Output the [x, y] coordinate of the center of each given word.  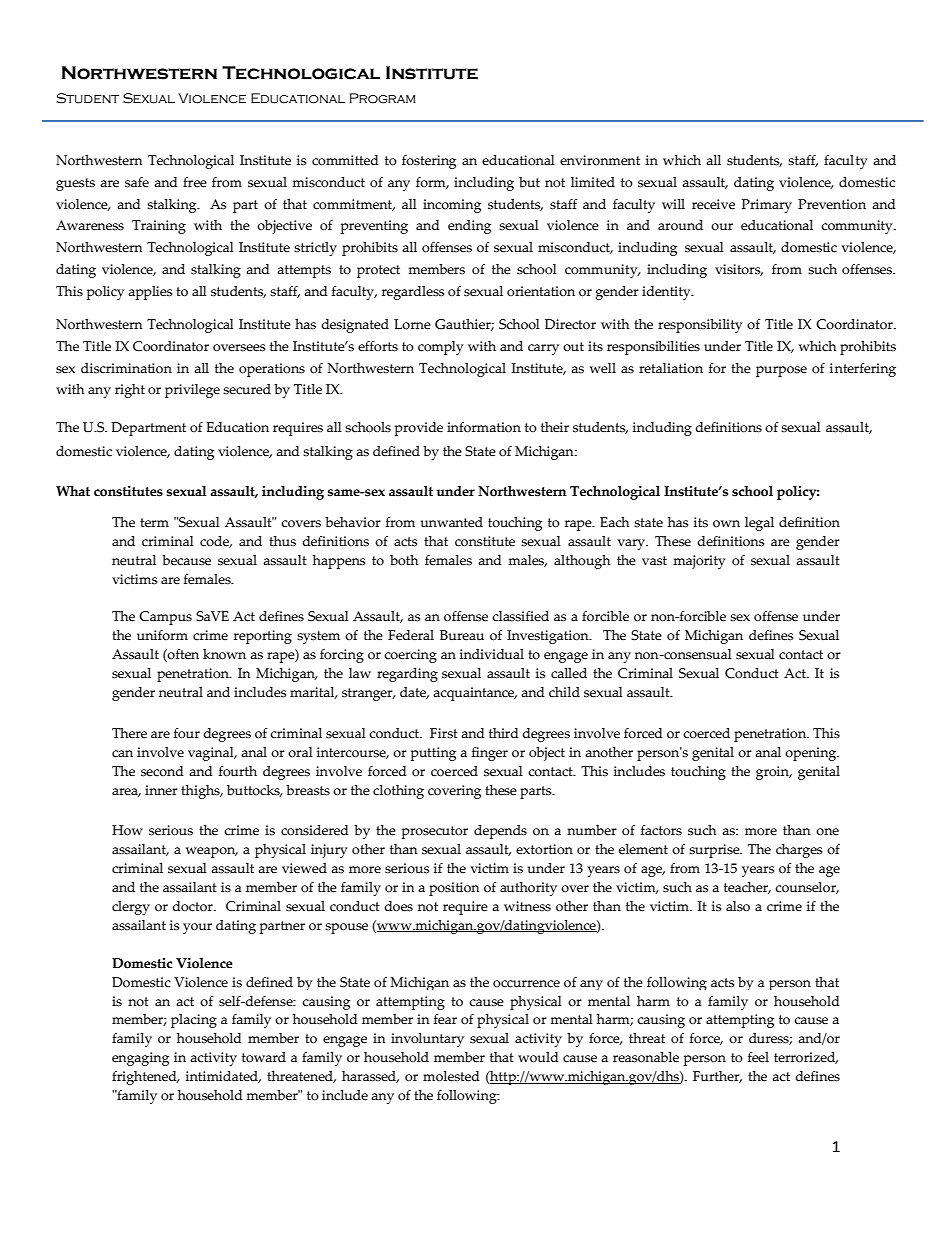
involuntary [427, 1040]
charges [799, 851]
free [195, 182]
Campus [165, 618]
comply [441, 348]
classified [520, 616]
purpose [781, 371]
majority [699, 562]
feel [758, 1057]
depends [500, 832]
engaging [140, 1059]
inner [161, 790]
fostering [429, 162]
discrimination [126, 368]
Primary [767, 206]
